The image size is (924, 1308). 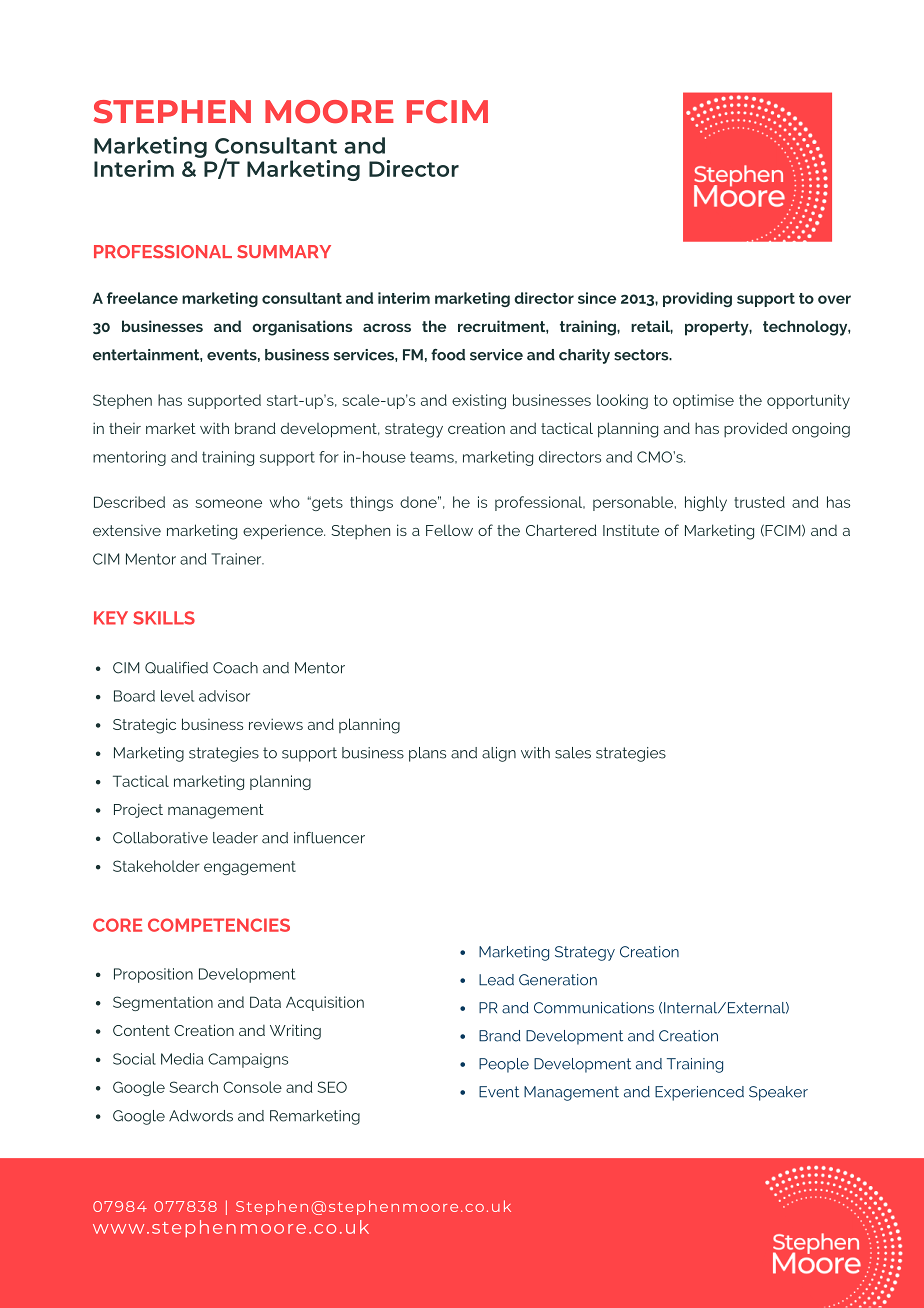 What do you see at coordinates (449, 530) in the screenshot?
I see `Fellow` at bounding box center [449, 530].
